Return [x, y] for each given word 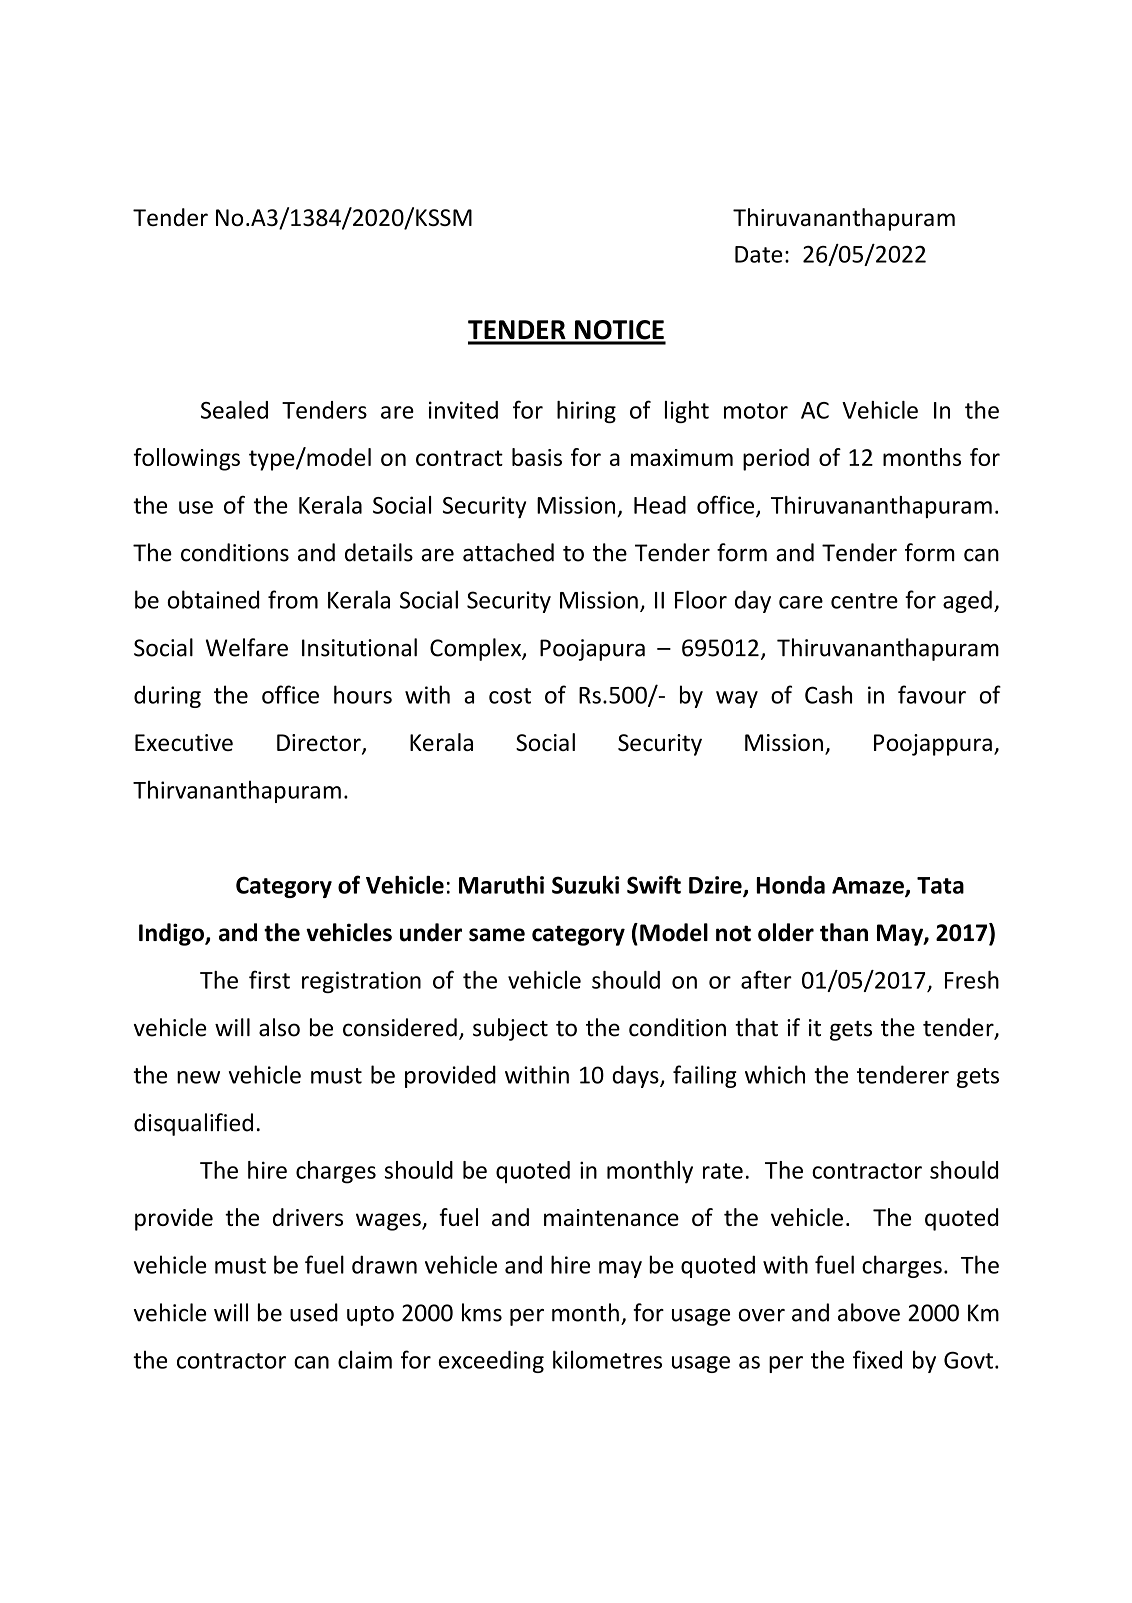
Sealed [234, 410]
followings [187, 459]
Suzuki [585, 885]
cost [510, 696]
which [775, 1074]
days [636, 1076]
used [314, 1312]
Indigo [172, 934]
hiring [586, 412]
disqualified [193, 1124]
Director [320, 744]
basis [537, 457]
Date [758, 254]
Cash [828, 694]
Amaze [869, 886]
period [776, 459]
